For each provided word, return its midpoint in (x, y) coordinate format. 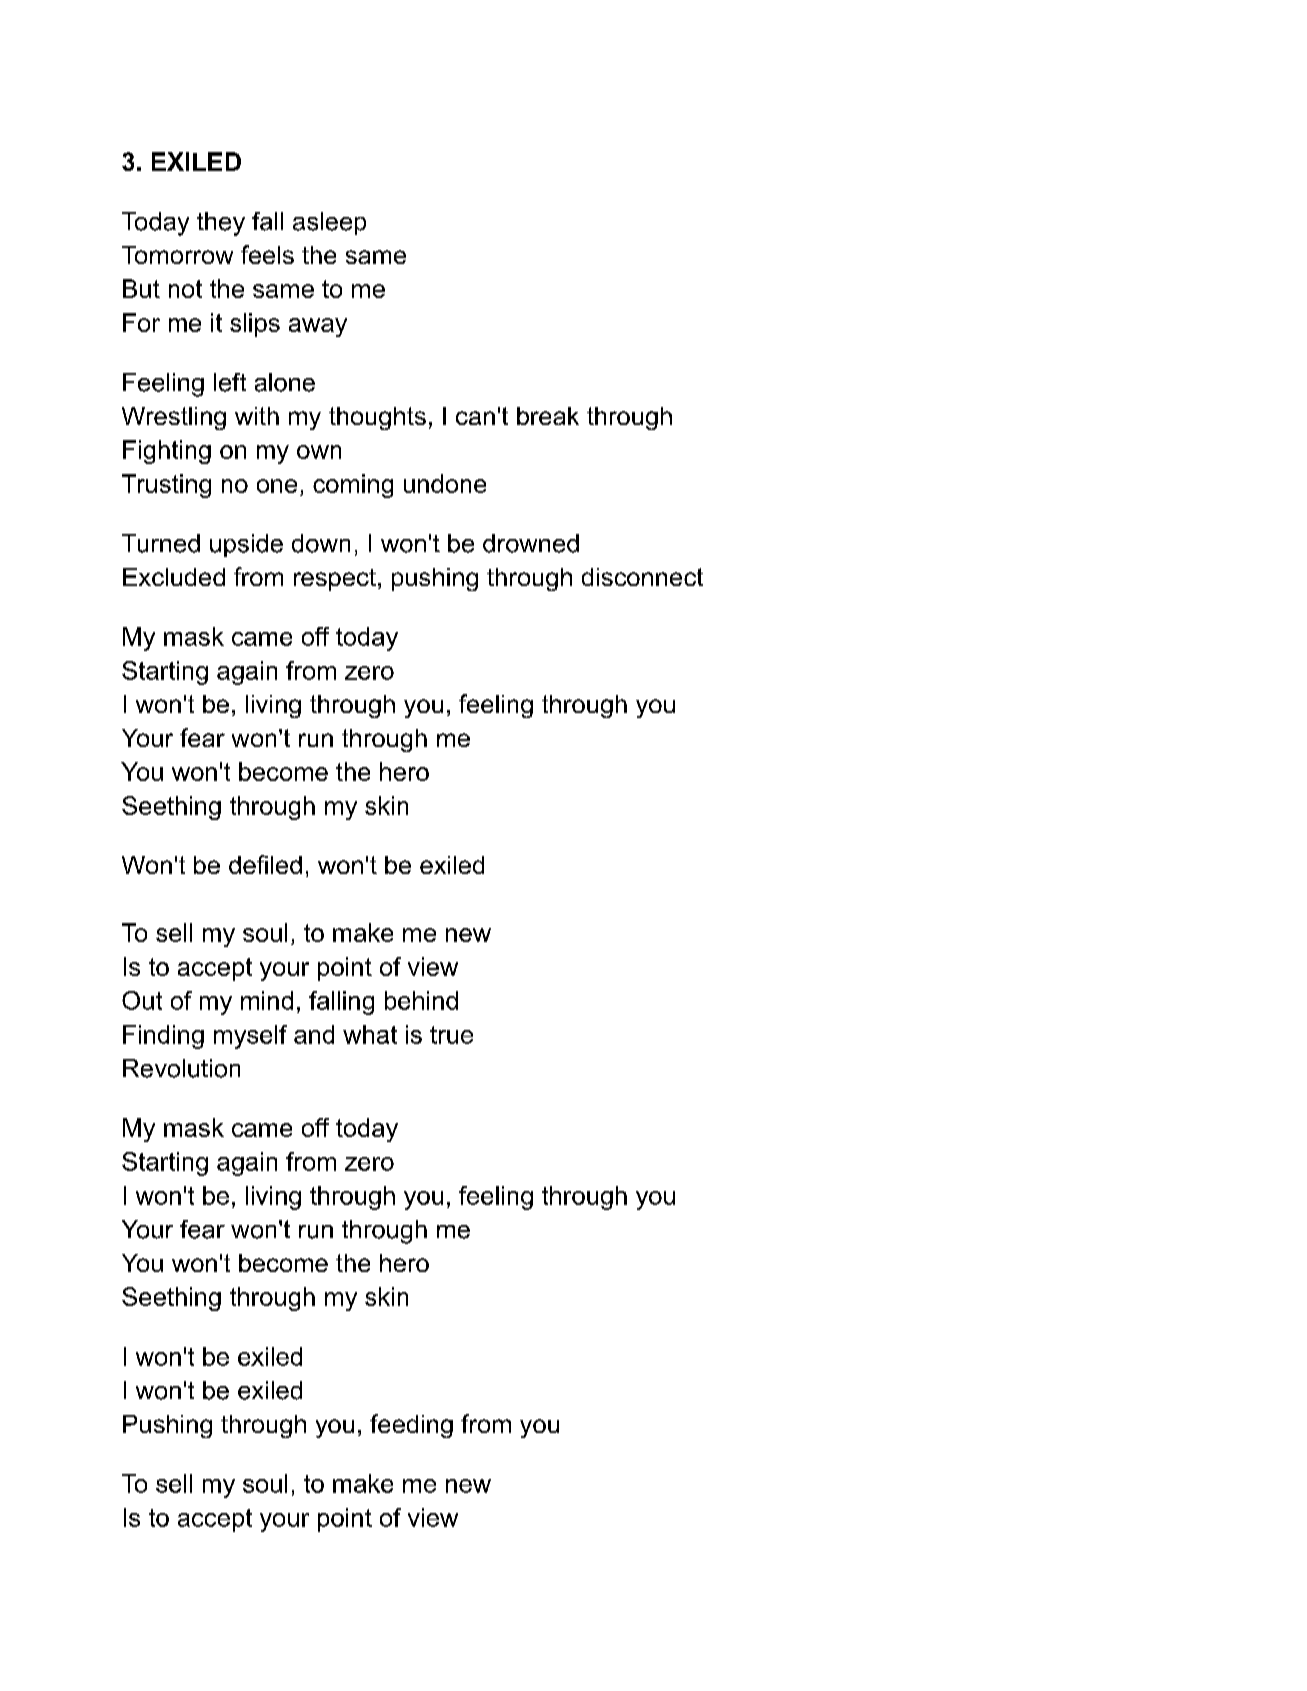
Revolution (181, 1068)
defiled (265, 864)
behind (421, 1000)
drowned (531, 543)
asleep (329, 223)
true (451, 1035)
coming (353, 486)
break (548, 416)
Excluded (174, 577)
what (370, 1034)
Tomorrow (177, 255)
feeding (411, 1426)
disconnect (642, 577)
